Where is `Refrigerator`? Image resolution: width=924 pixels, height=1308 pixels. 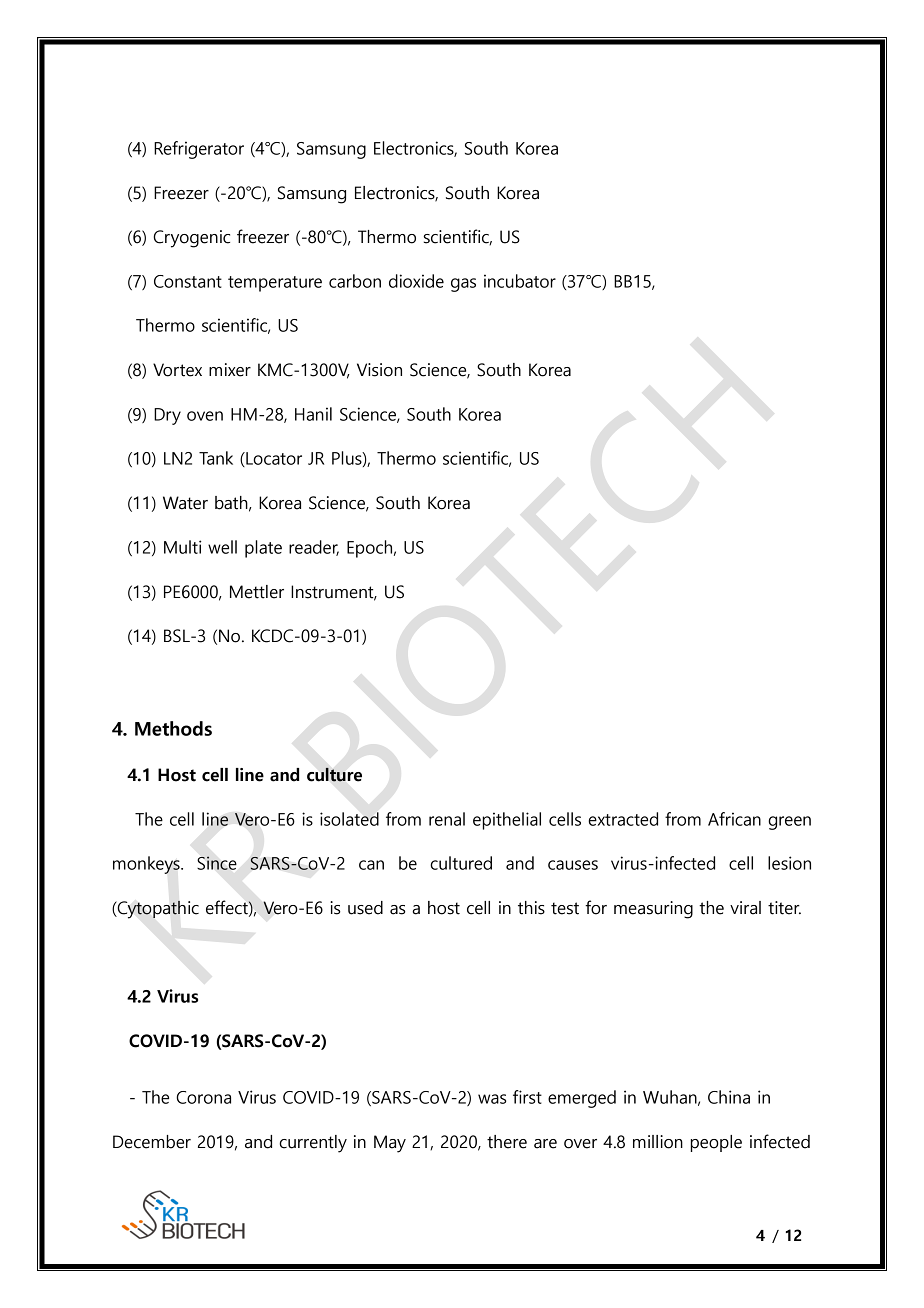
Refrigerator is located at coordinates (199, 150).
